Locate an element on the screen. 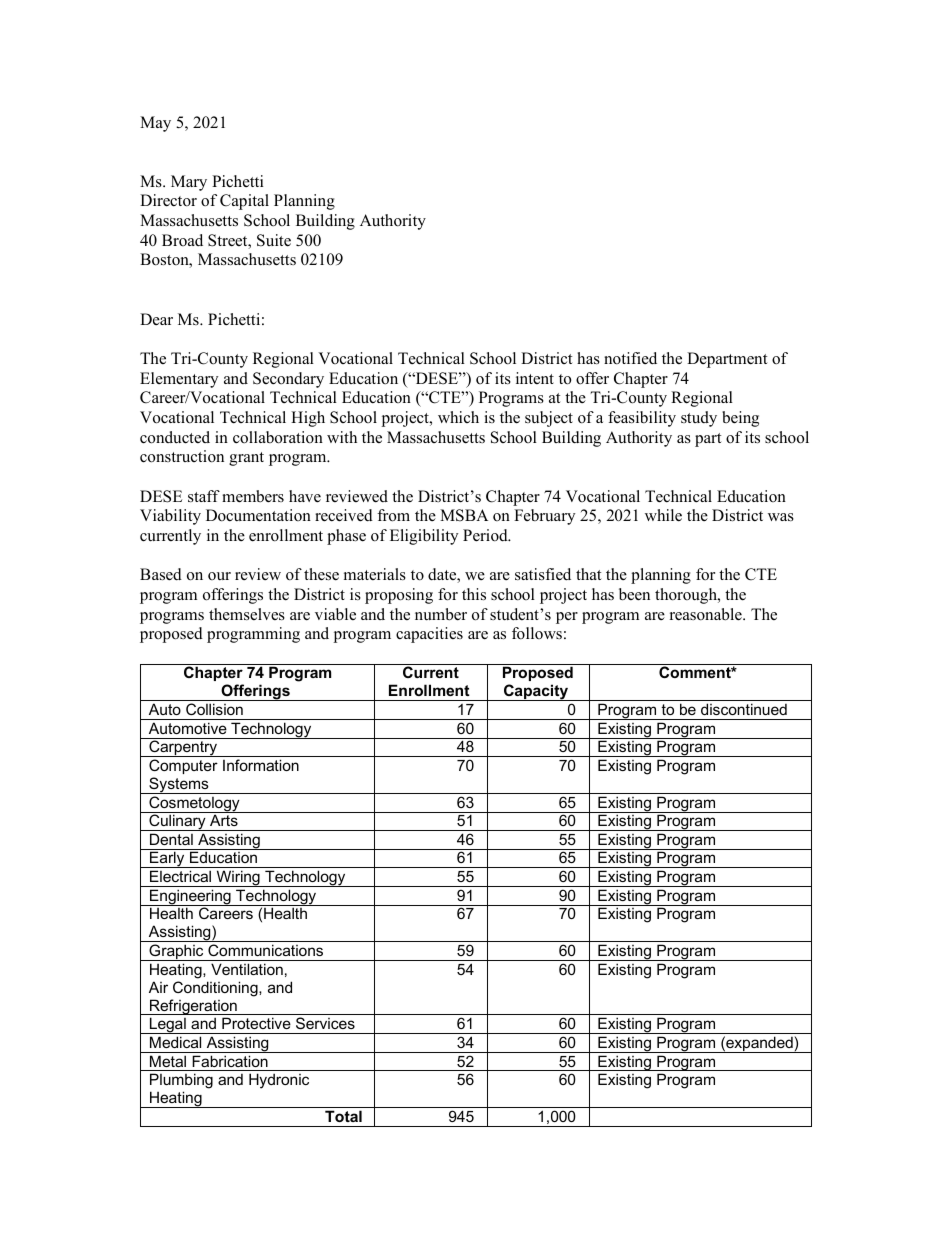  this is located at coordinates (474, 594).
